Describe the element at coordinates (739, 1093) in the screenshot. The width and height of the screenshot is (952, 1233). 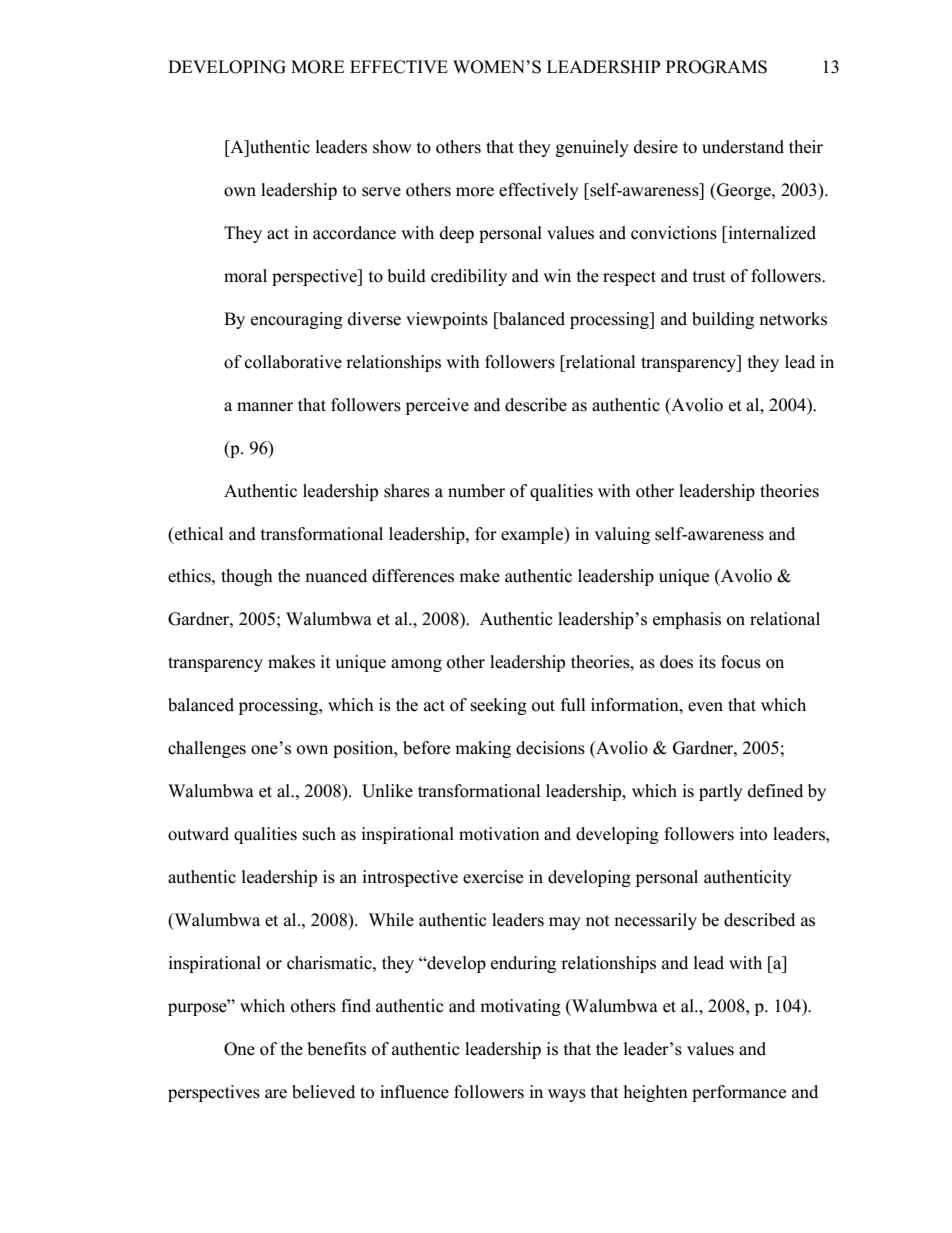
I see `performance` at that location.
